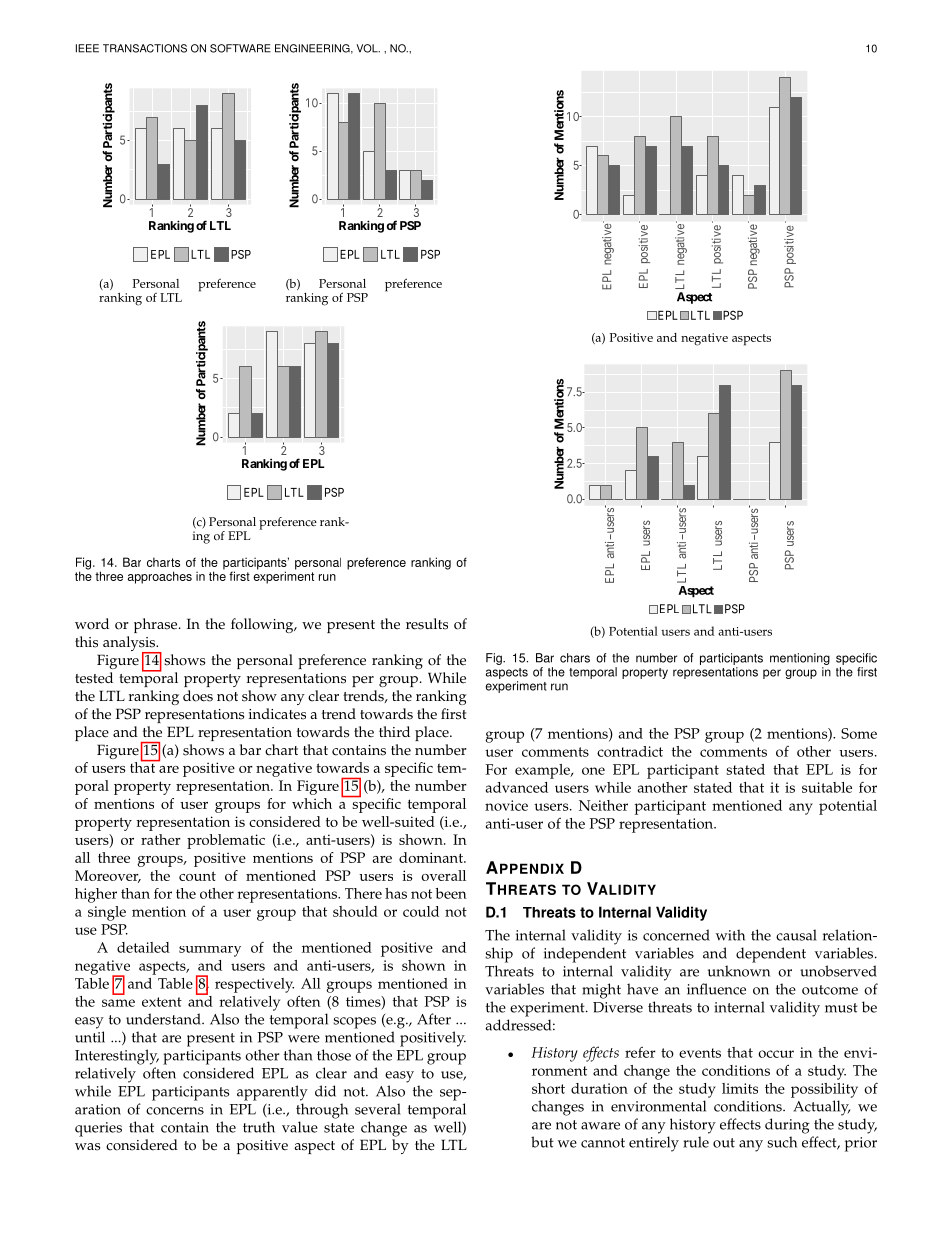 The width and height of the screenshot is (952, 1233). What do you see at coordinates (160, 577) in the screenshot?
I see `approaches` at bounding box center [160, 577].
